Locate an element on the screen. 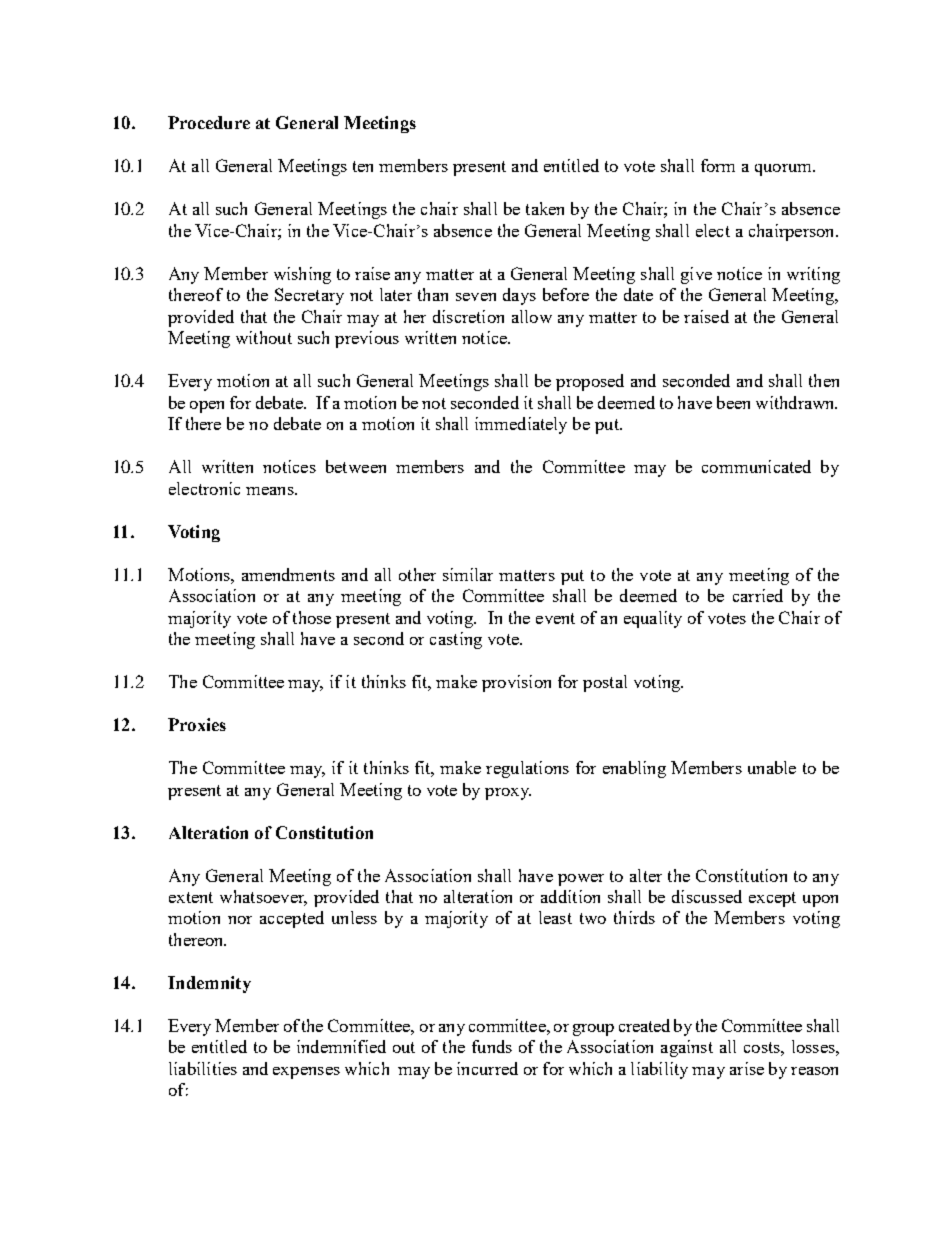 The height and width of the screenshot is (1233, 952). open is located at coordinates (207, 407).
